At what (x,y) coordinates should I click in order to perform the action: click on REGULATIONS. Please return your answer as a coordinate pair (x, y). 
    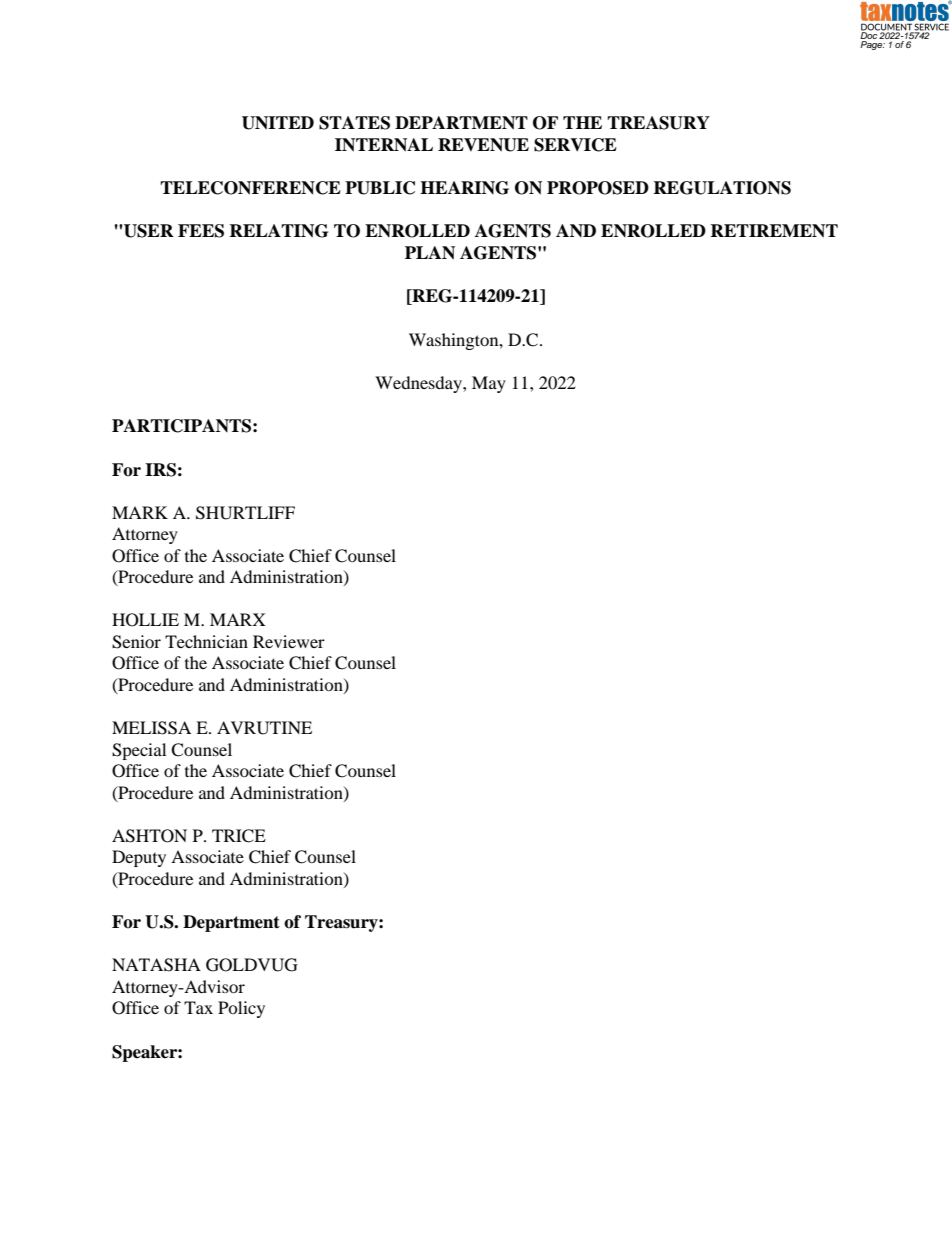
    Looking at the image, I should click on (722, 188).
